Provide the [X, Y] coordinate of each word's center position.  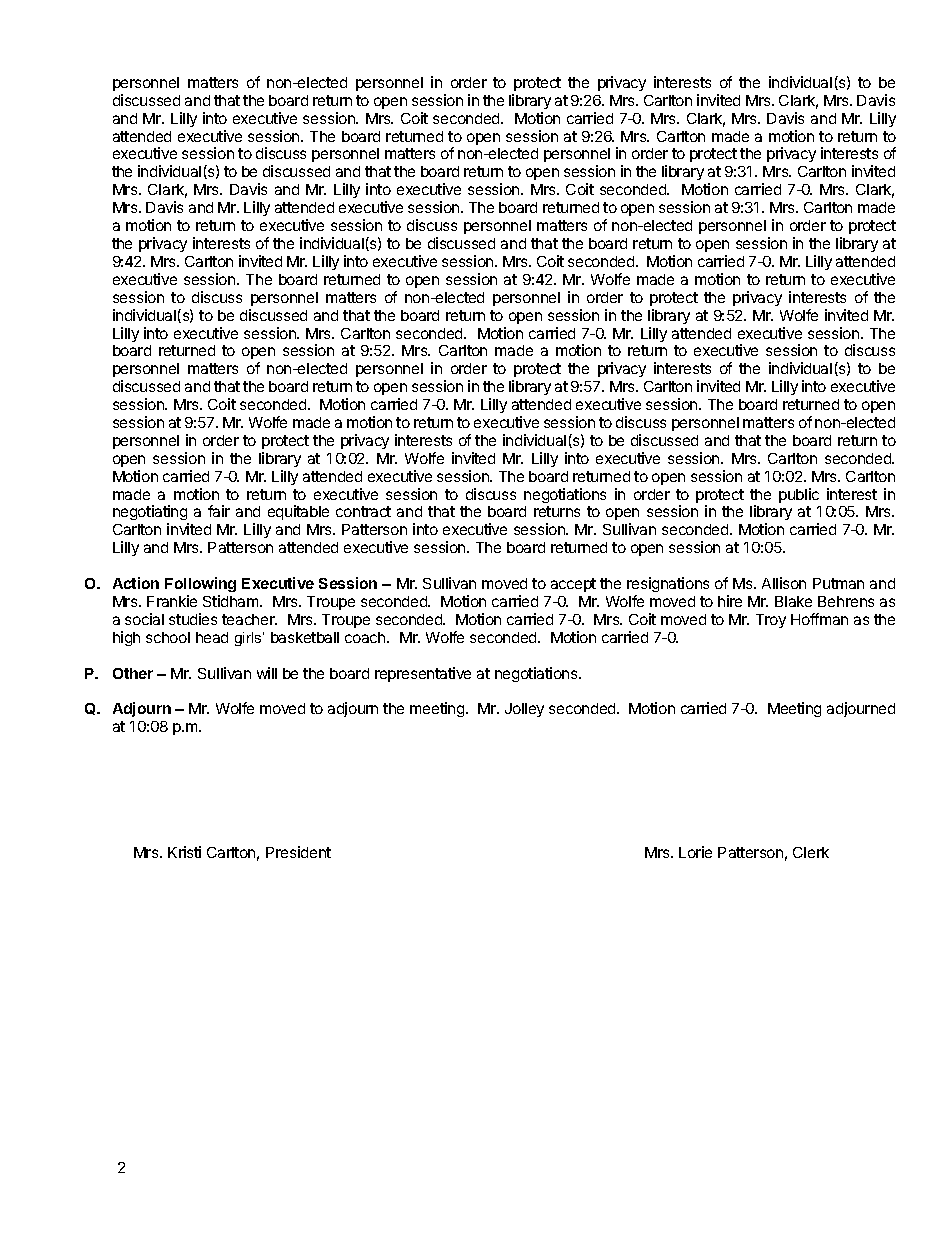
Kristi [184, 852]
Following [200, 584]
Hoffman [819, 619]
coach [366, 637]
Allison [784, 583]
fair [219, 511]
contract [363, 511]
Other [133, 673]
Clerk [811, 852]
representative [423, 674]
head [212, 637]
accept [573, 585]
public [799, 495]
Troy [771, 621]
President [298, 852]
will [267, 673]
